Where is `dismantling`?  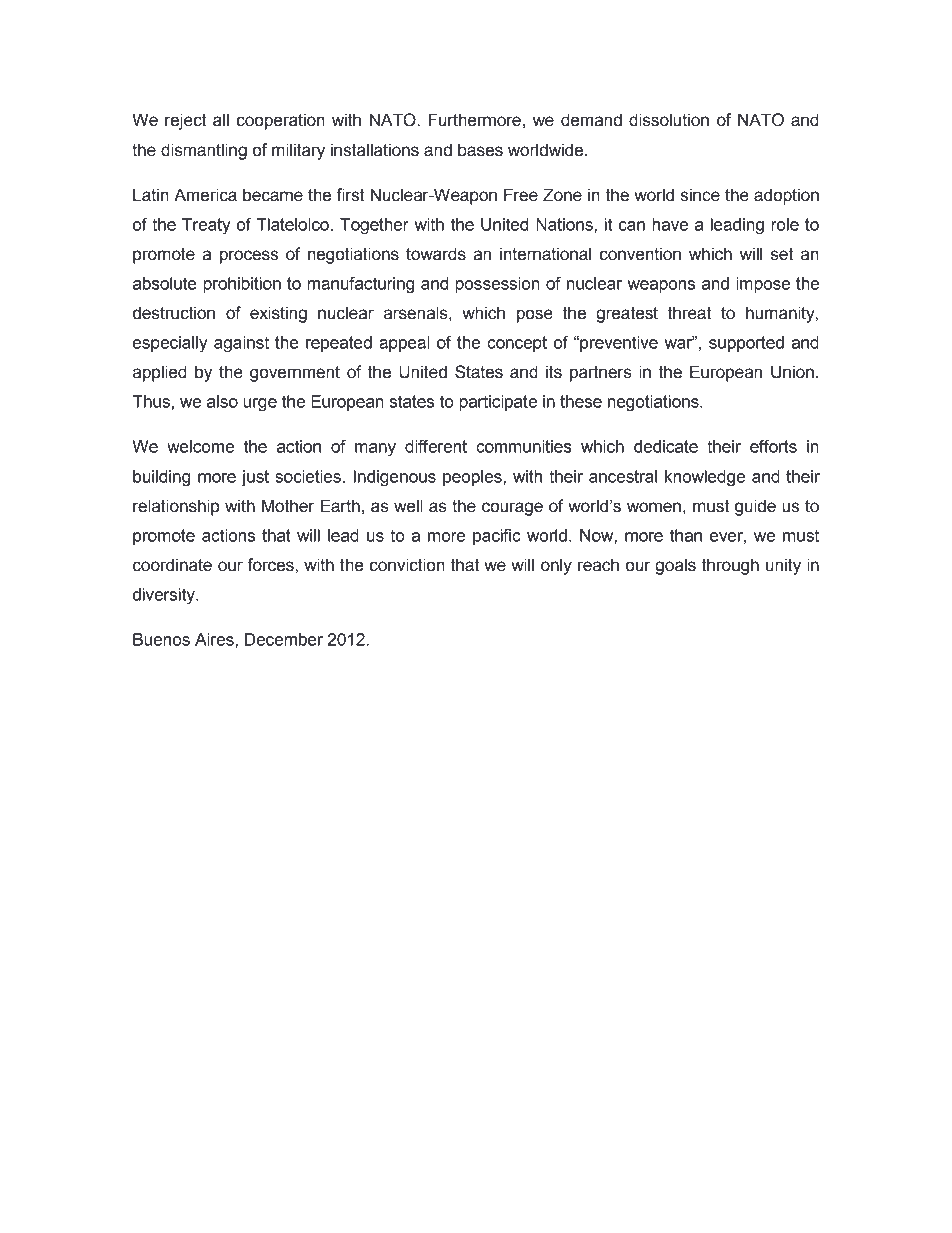
dismantling is located at coordinates (204, 151).
